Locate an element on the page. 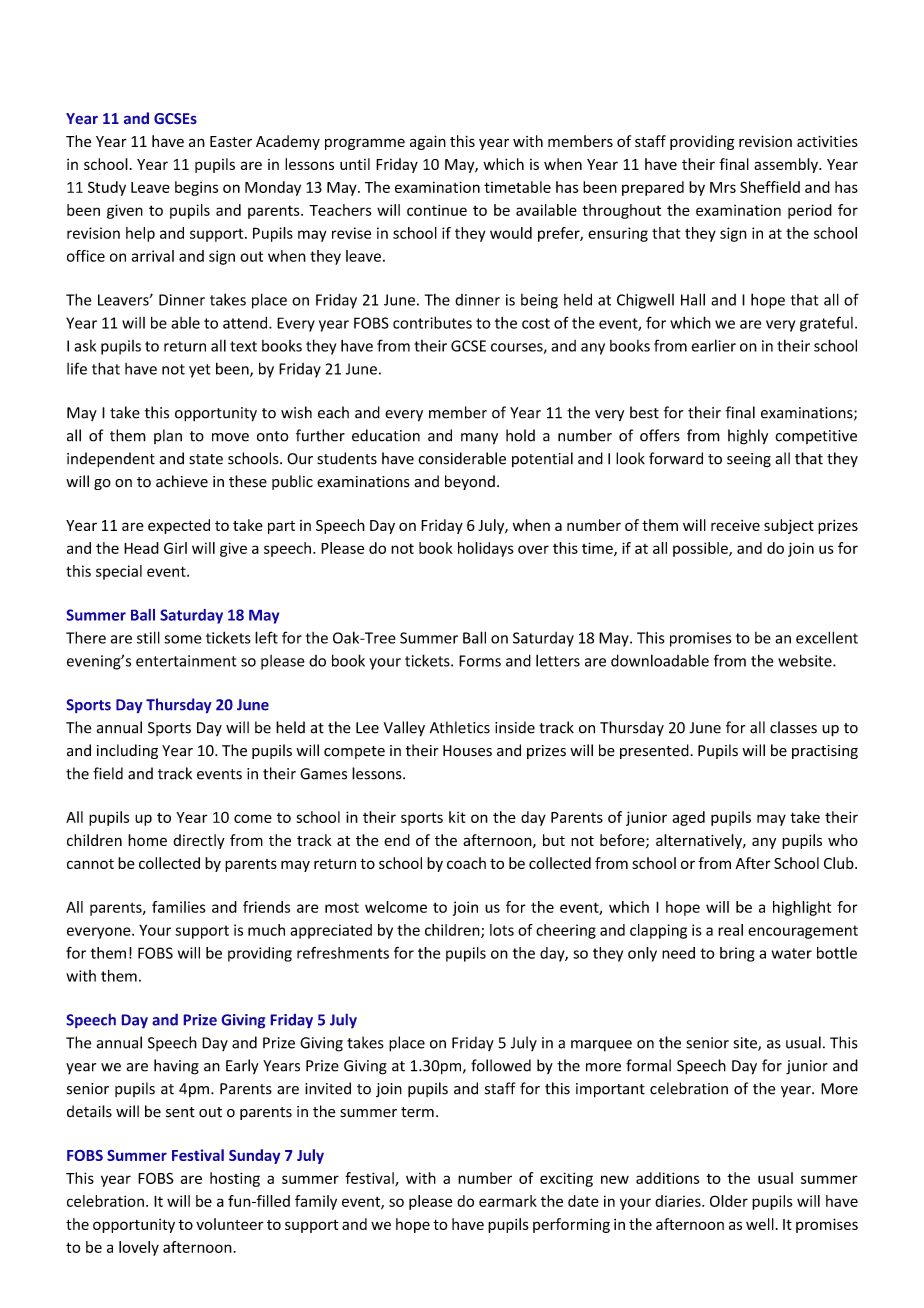  begins is located at coordinates (196, 188).
